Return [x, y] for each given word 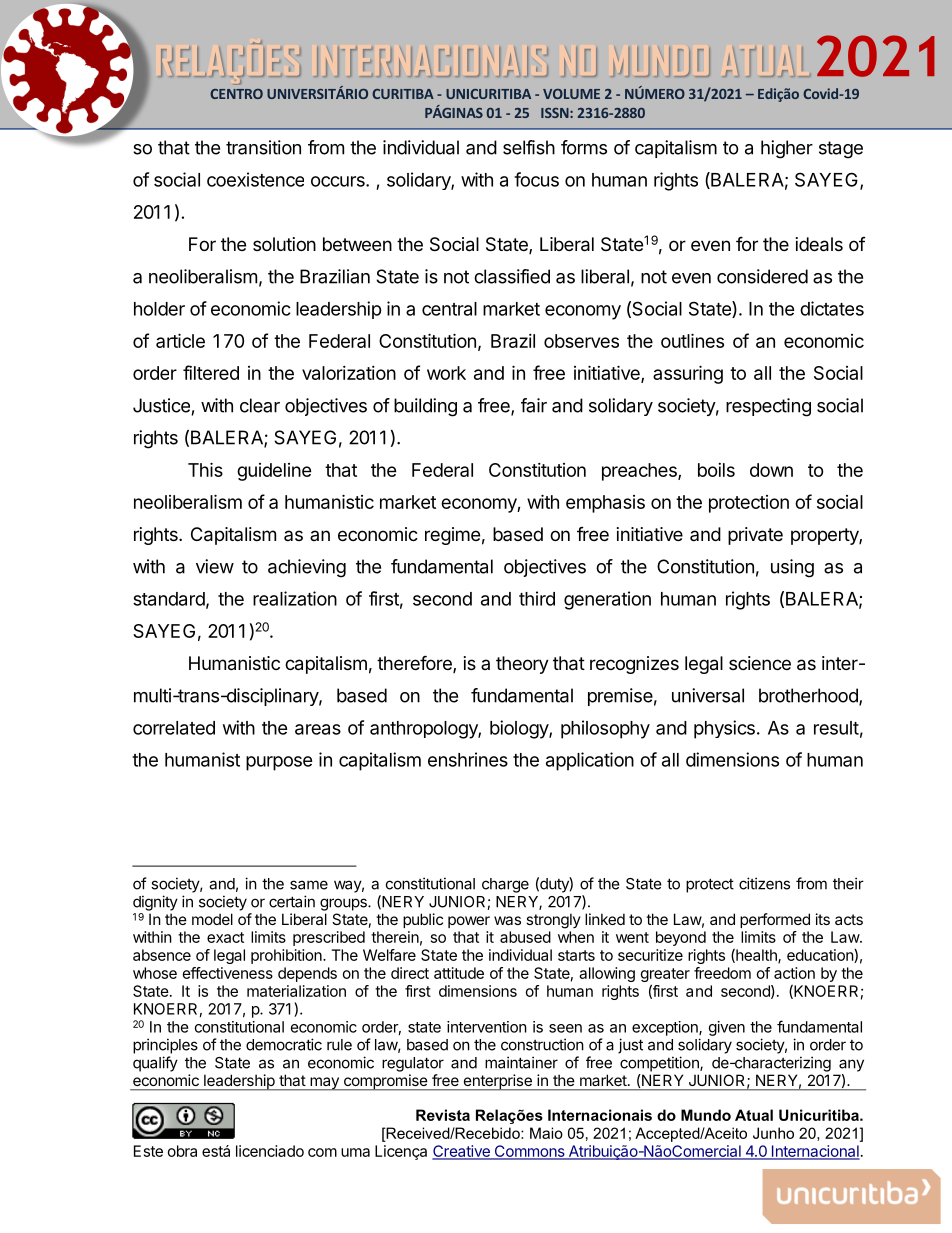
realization [295, 598]
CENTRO [236, 94]
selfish [529, 147]
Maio [546, 1133]
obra [182, 1151]
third [537, 598]
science [760, 663]
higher [787, 149]
